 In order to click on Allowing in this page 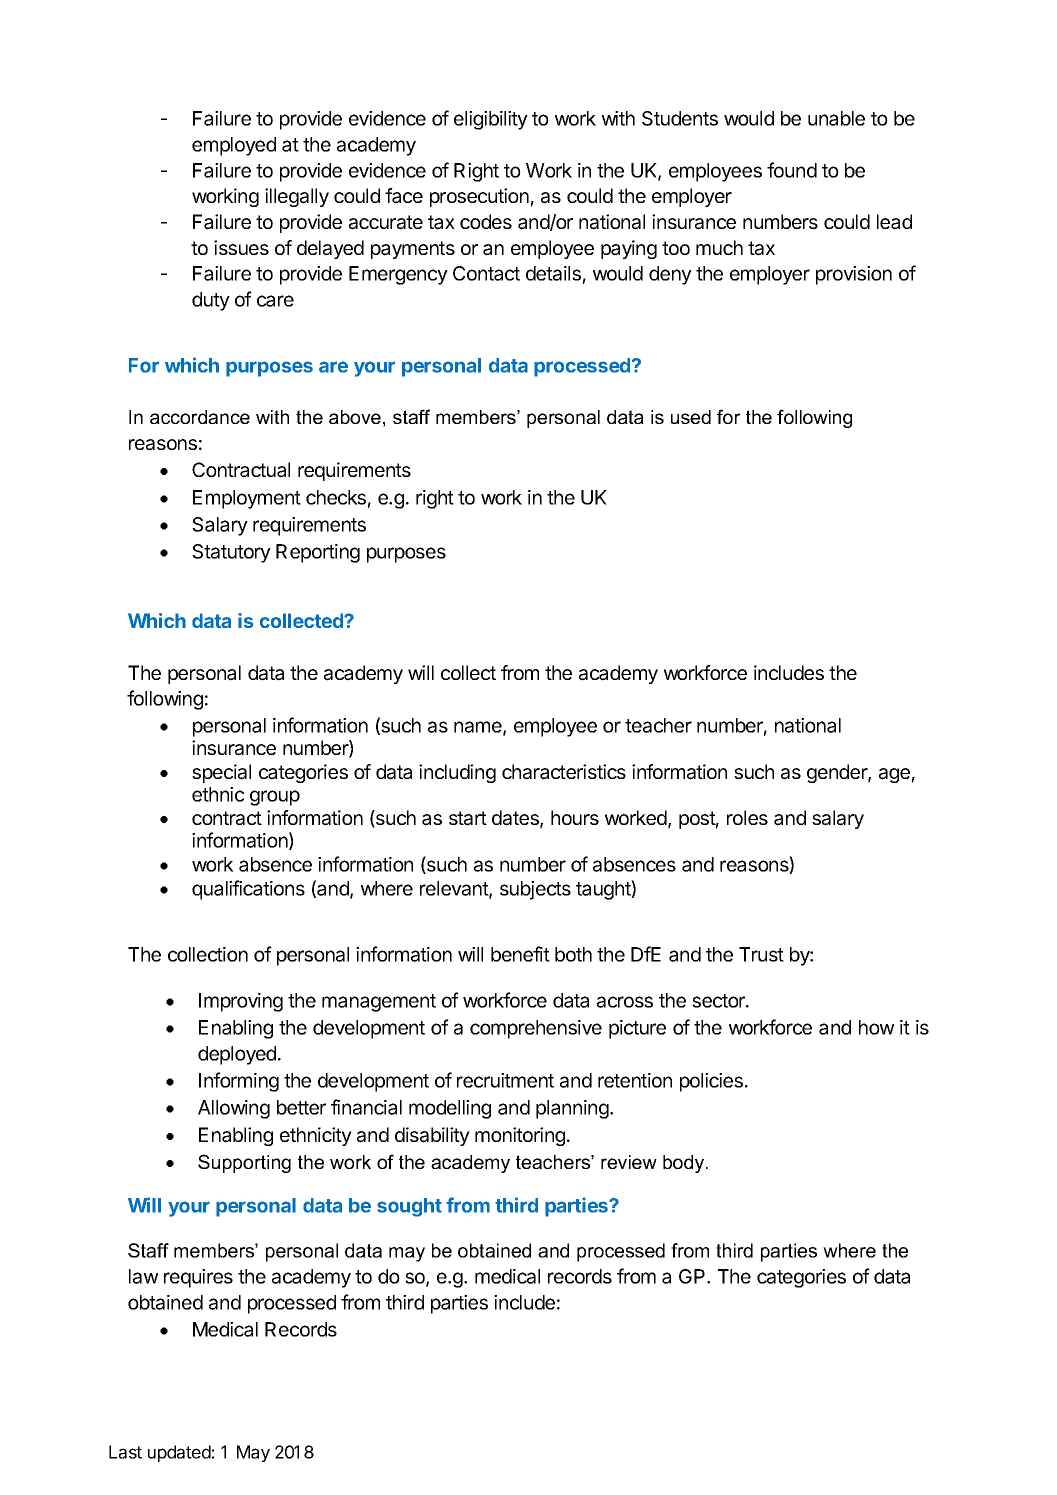, I will do `click(234, 1109)`.
